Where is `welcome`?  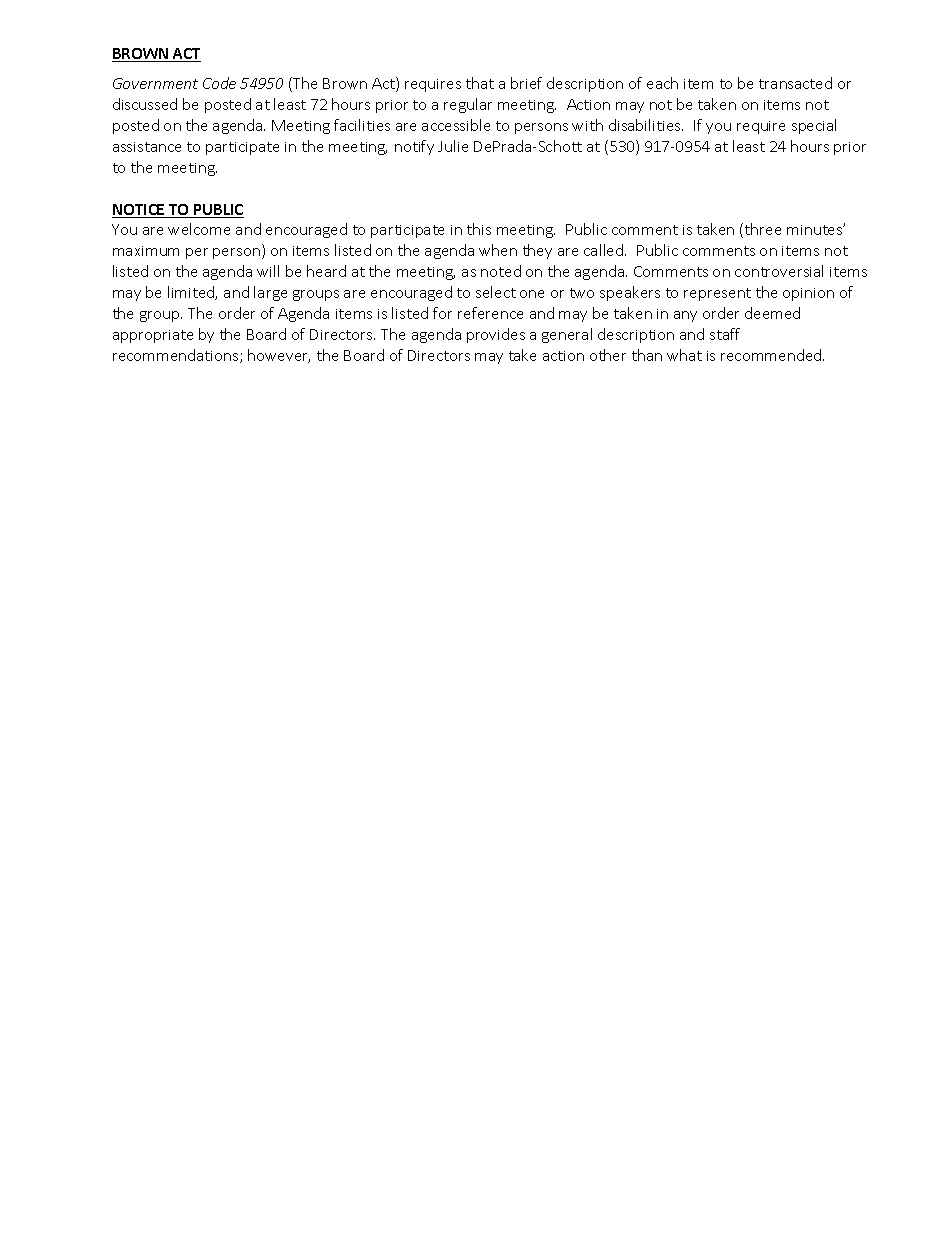 welcome is located at coordinates (199, 229).
